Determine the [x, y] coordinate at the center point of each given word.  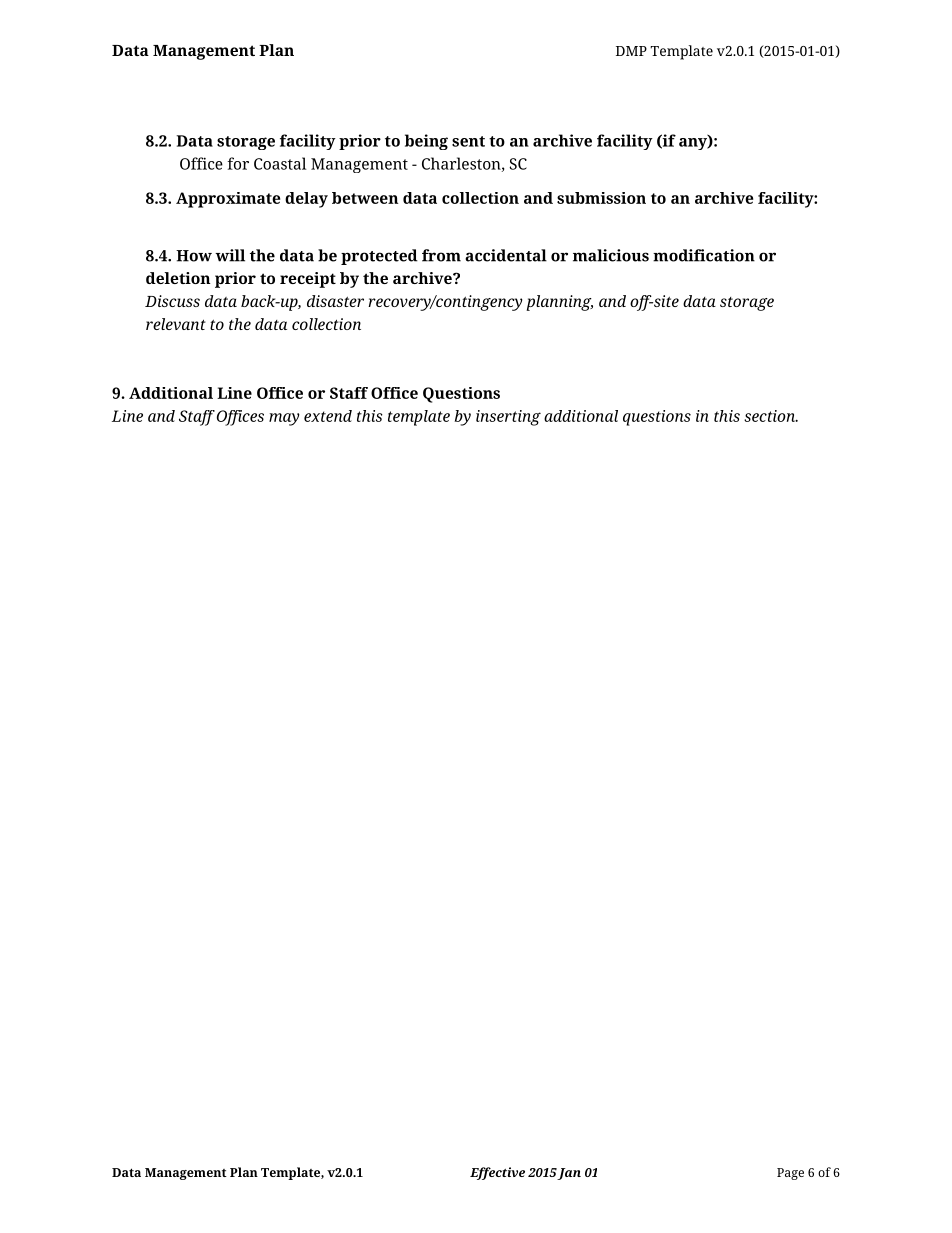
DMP [631, 51]
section [771, 416]
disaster [335, 301]
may [284, 419]
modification [704, 255]
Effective [497, 1173]
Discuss [172, 301]
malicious [611, 255]
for [238, 163]
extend [328, 416]
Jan [569, 1174]
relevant [176, 324]
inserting [508, 418]
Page [790, 1174]
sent [468, 141]
